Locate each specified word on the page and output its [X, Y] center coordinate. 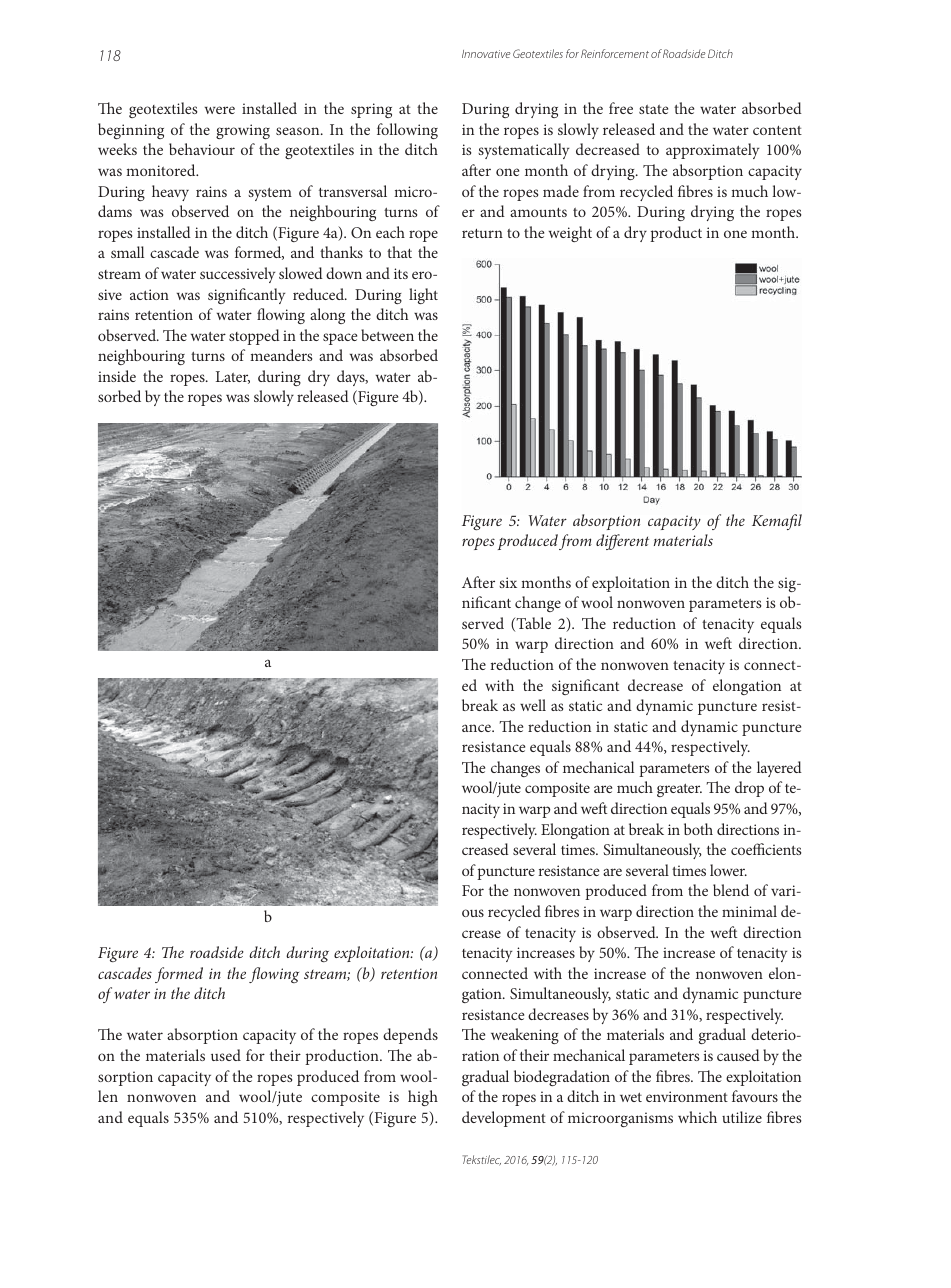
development [504, 1119]
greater [679, 790]
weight [570, 234]
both [698, 829]
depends [410, 1036]
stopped [254, 337]
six [508, 582]
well [533, 705]
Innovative [486, 54]
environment [687, 1096]
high [423, 1098]
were [220, 110]
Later [233, 377]
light [423, 296]
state [653, 109]
